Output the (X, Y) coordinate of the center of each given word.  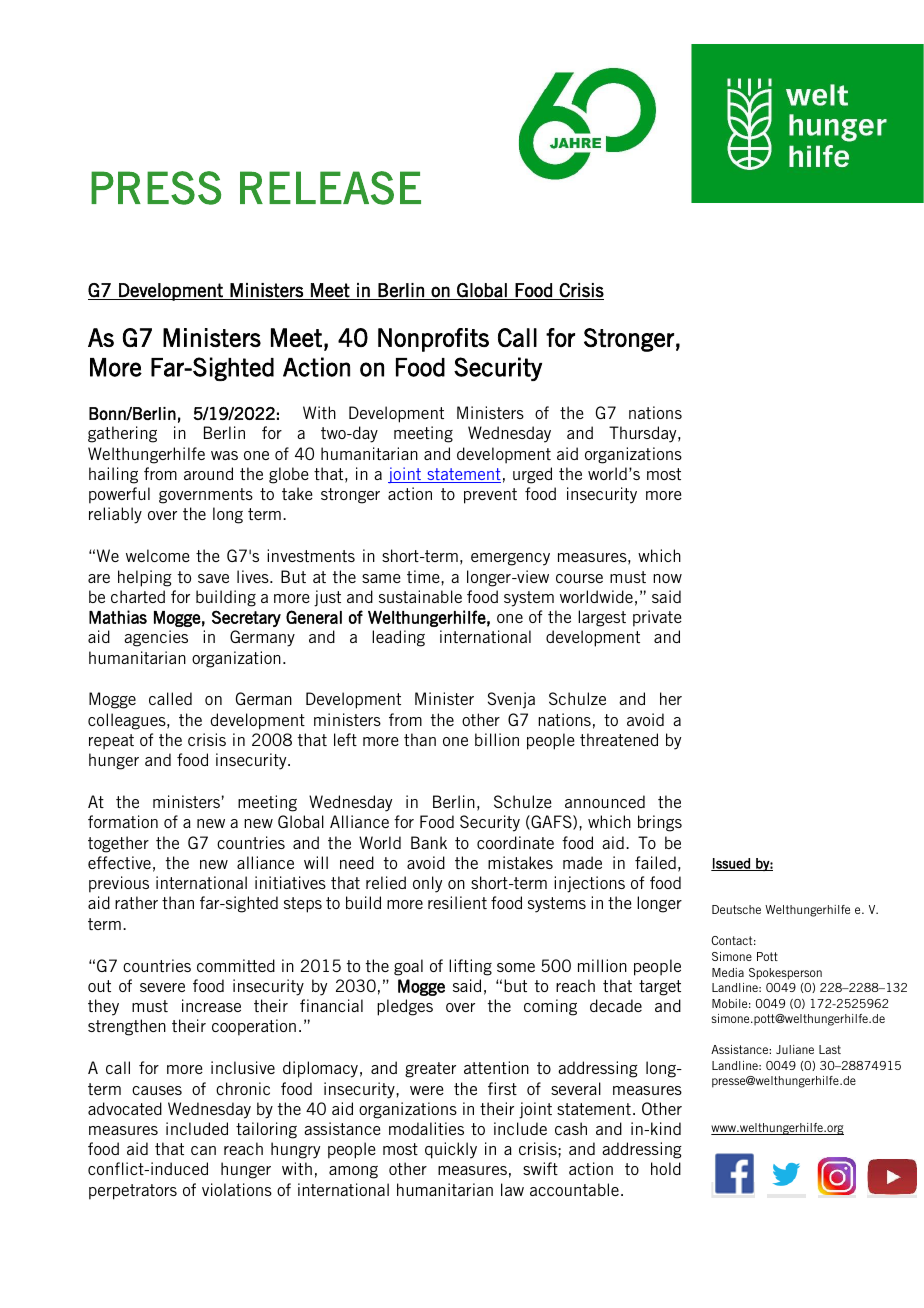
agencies (156, 638)
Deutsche (736, 909)
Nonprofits (433, 340)
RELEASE (330, 188)
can (203, 1150)
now (667, 578)
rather (136, 902)
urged (532, 475)
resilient (457, 902)
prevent (490, 496)
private (657, 618)
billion (497, 739)
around (208, 473)
